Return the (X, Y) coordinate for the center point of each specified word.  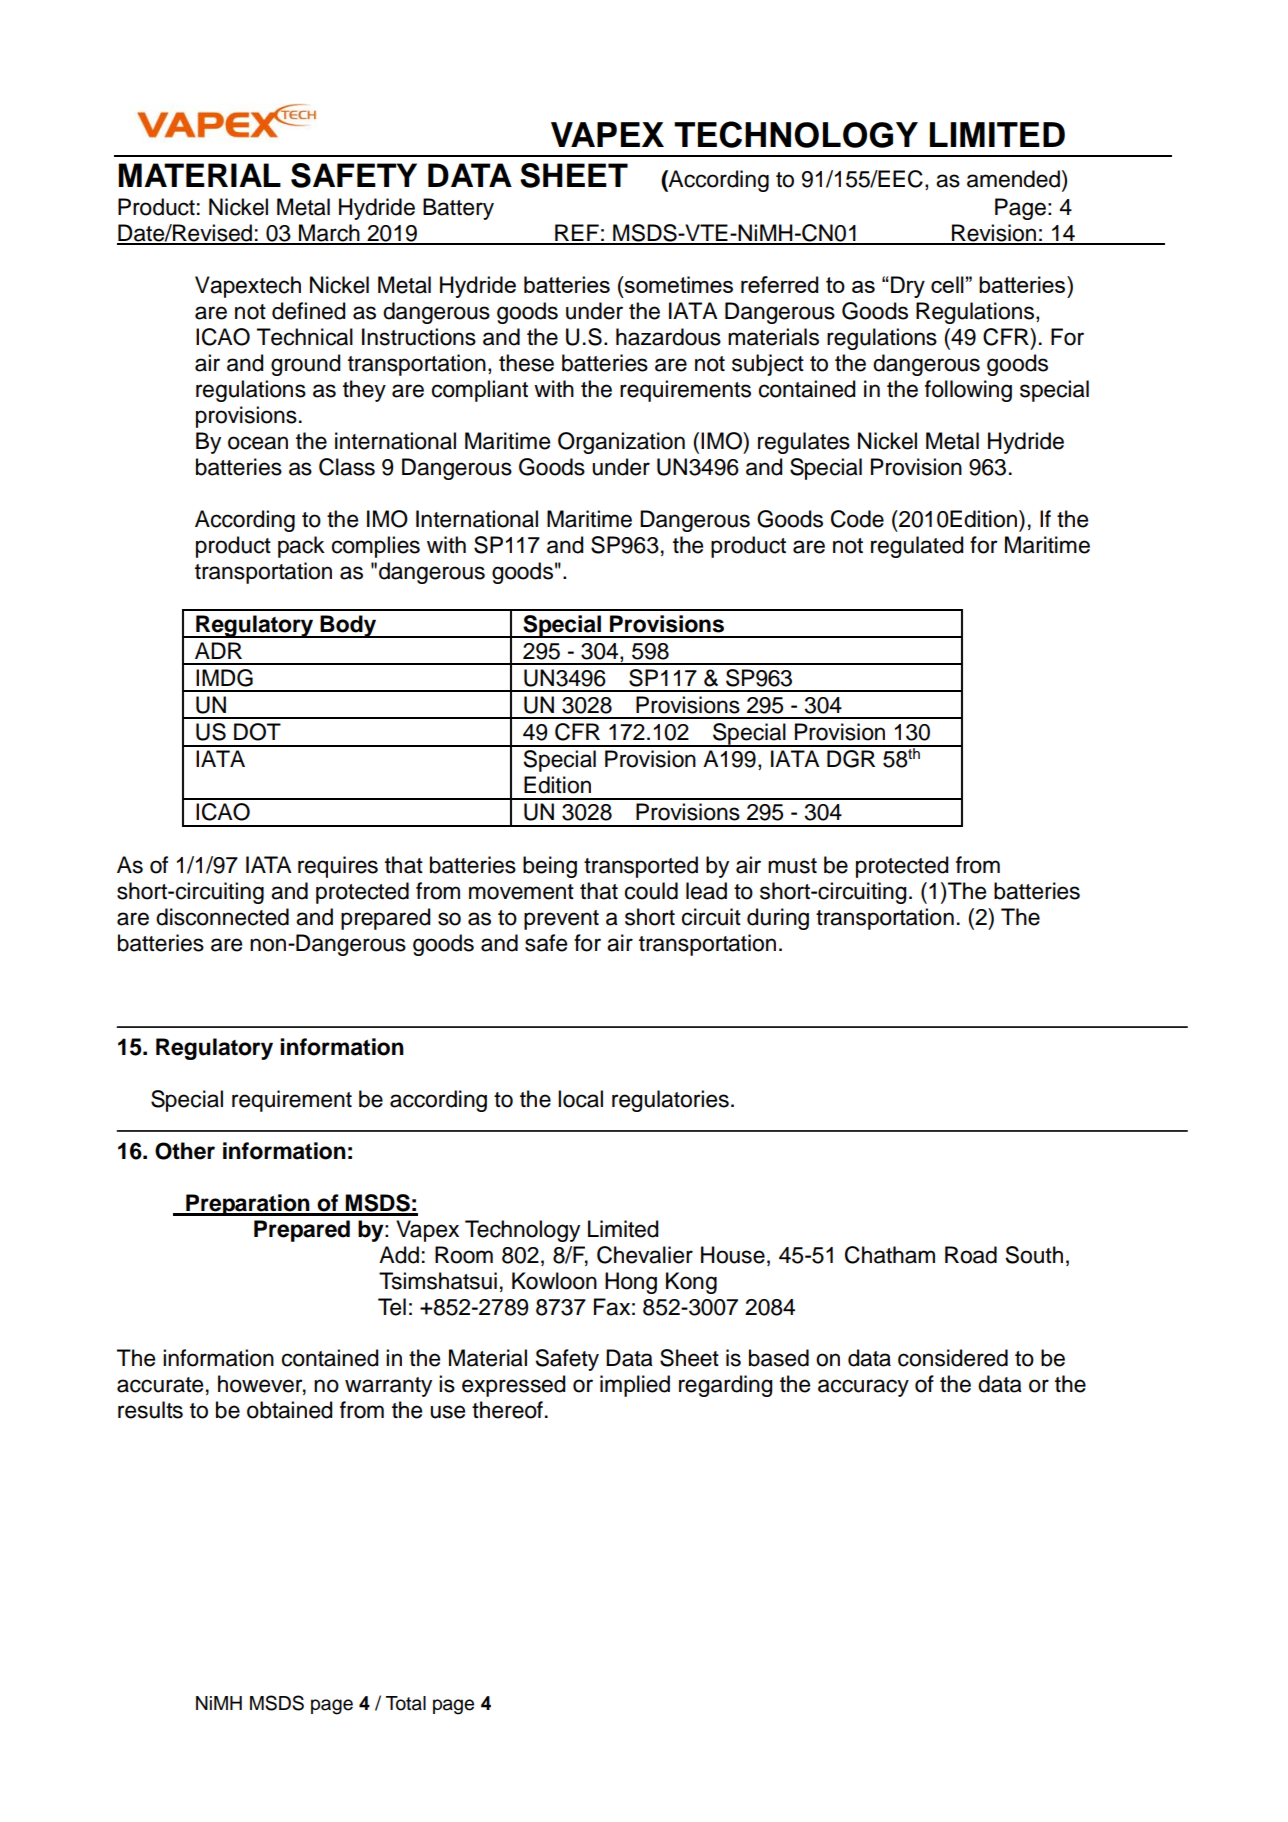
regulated (917, 547)
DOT (257, 732)
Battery (458, 209)
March (329, 234)
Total (406, 1703)
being (550, 867)
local (580, 1099)
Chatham (890, 1255)
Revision (994, 234)
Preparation (248, 1205)
